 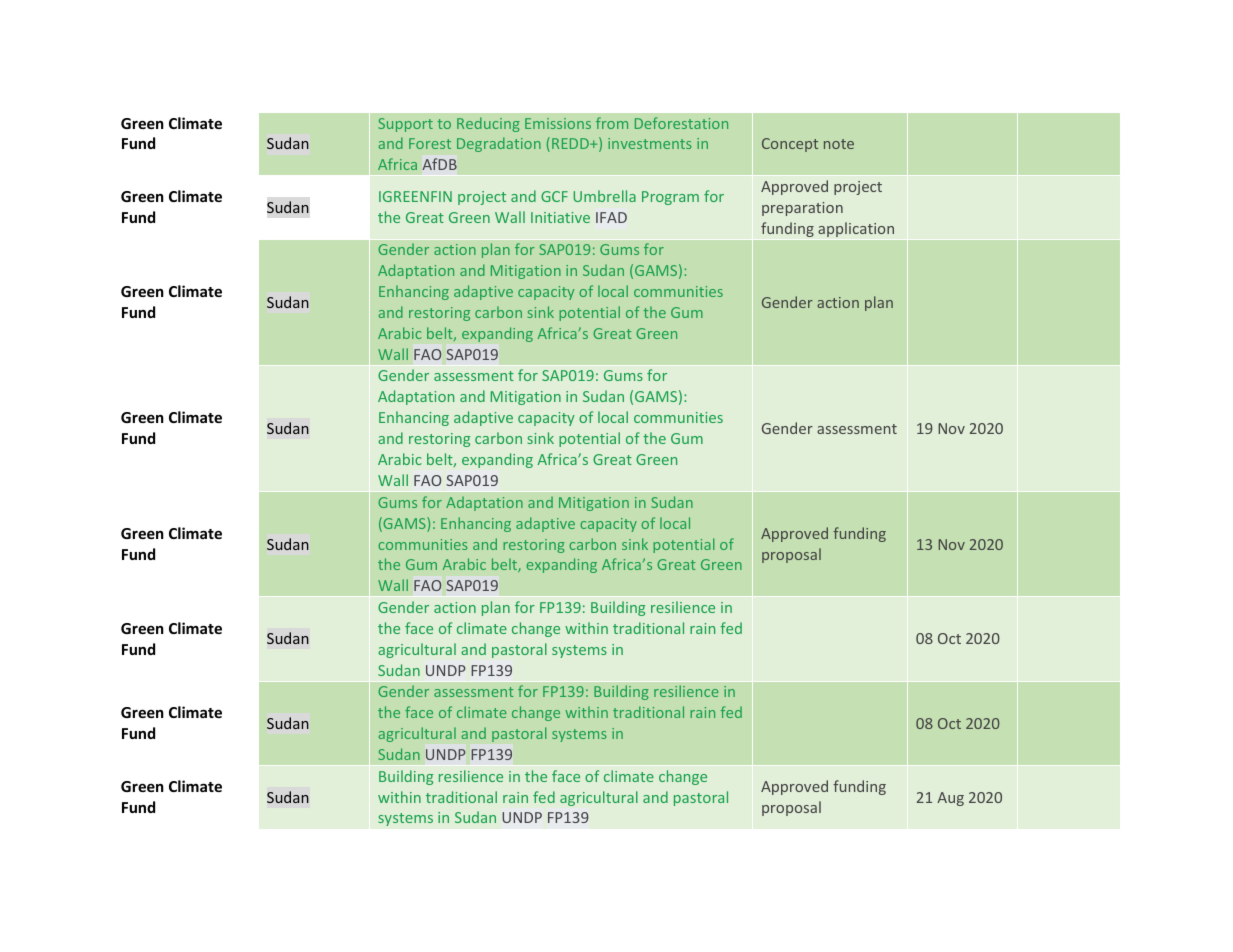 I want to click on investments, so click(x=650, y=143).
